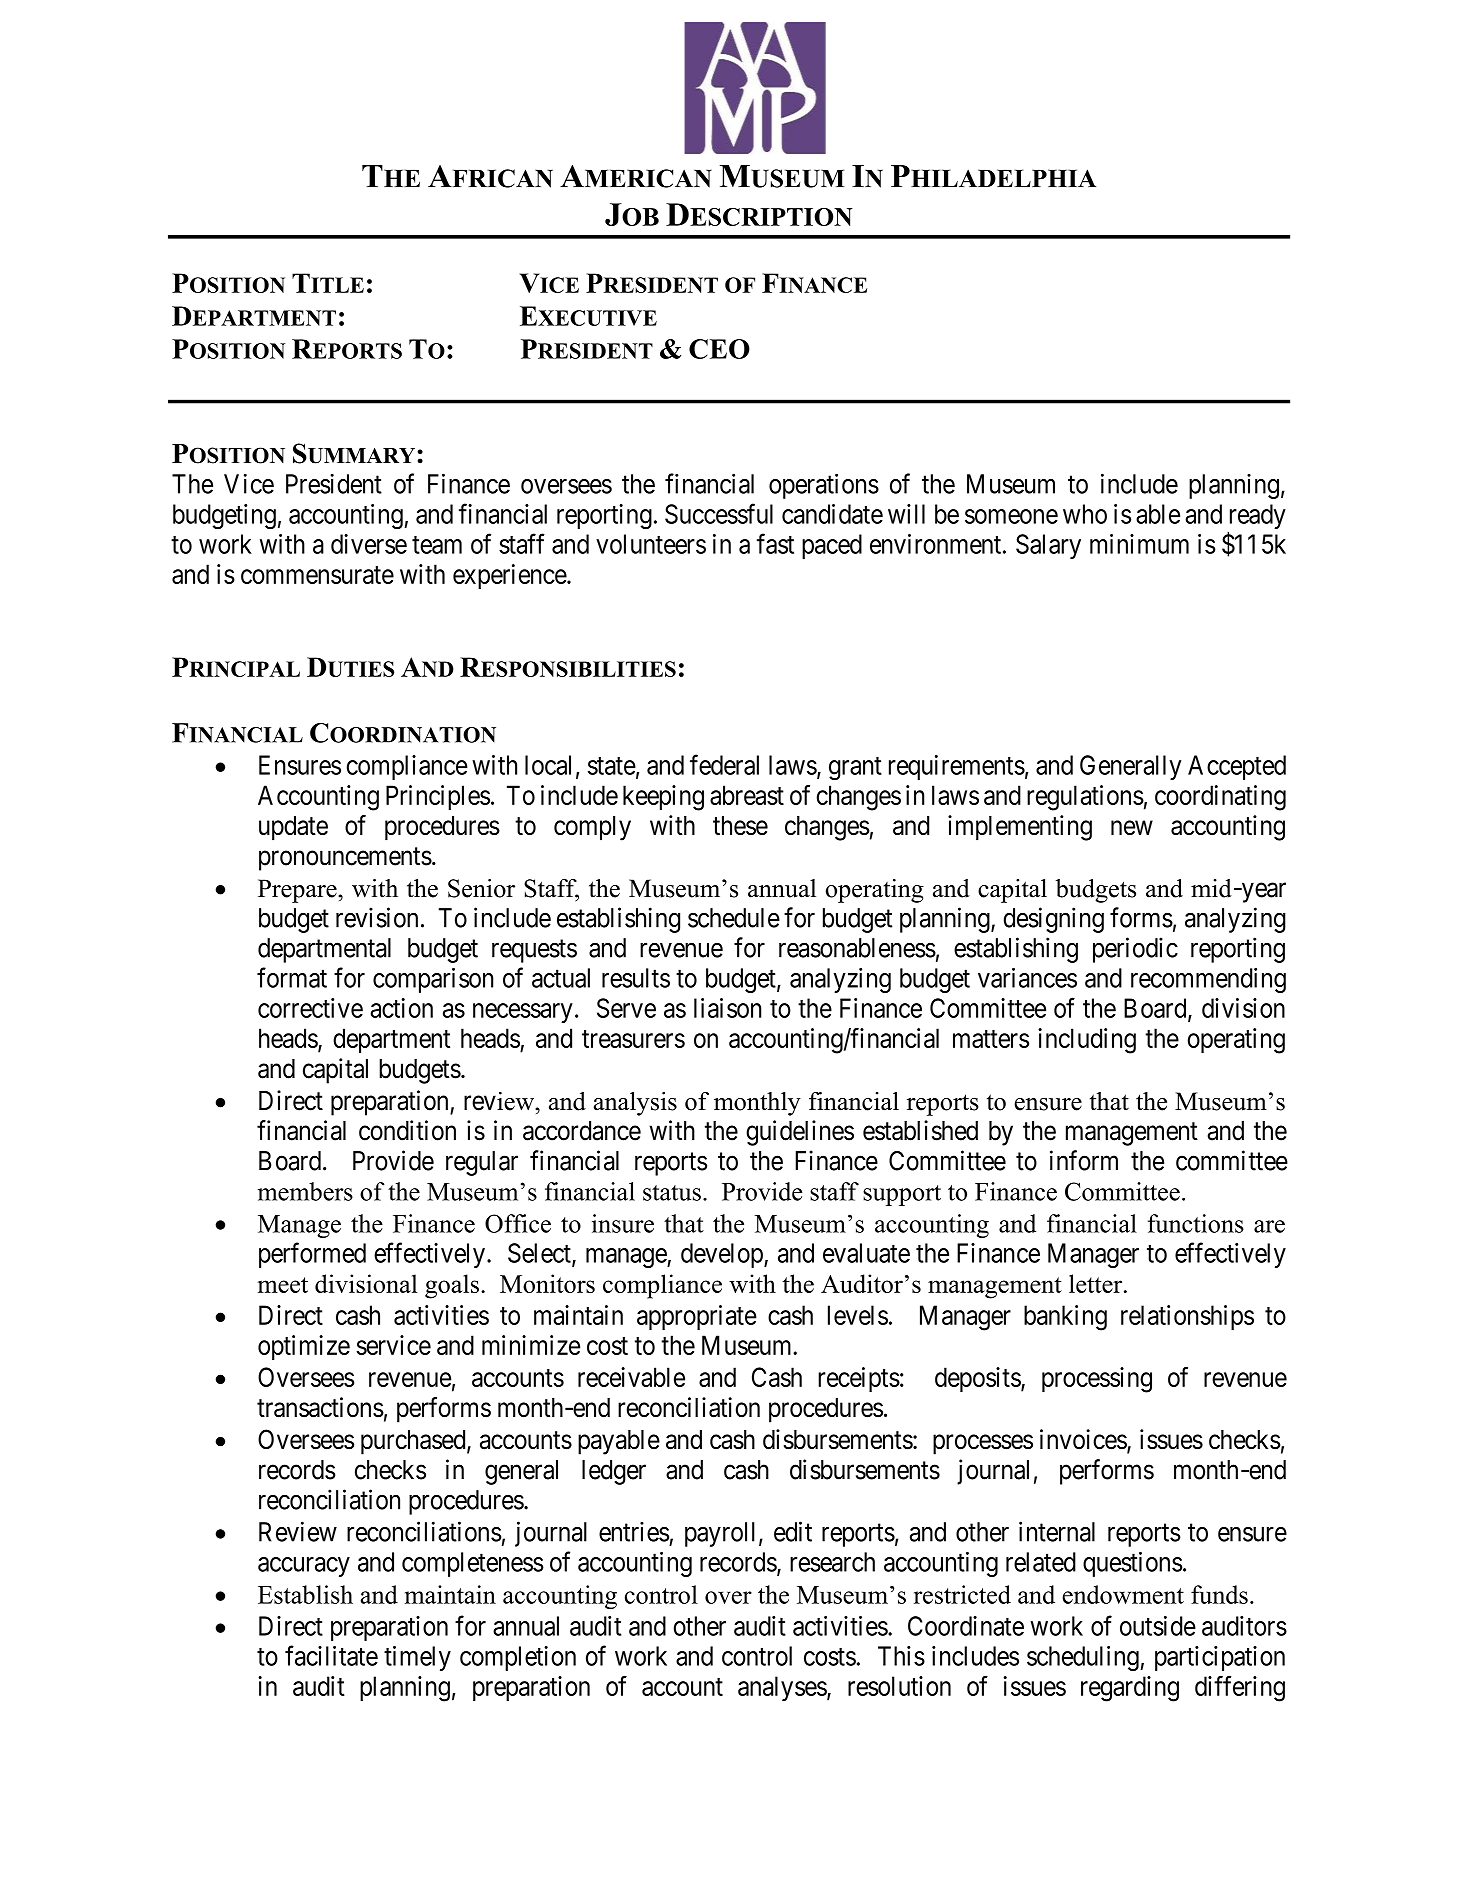 The height and width of the image is (1887, 1458). I want to click on comparison, so click(433, 980).
